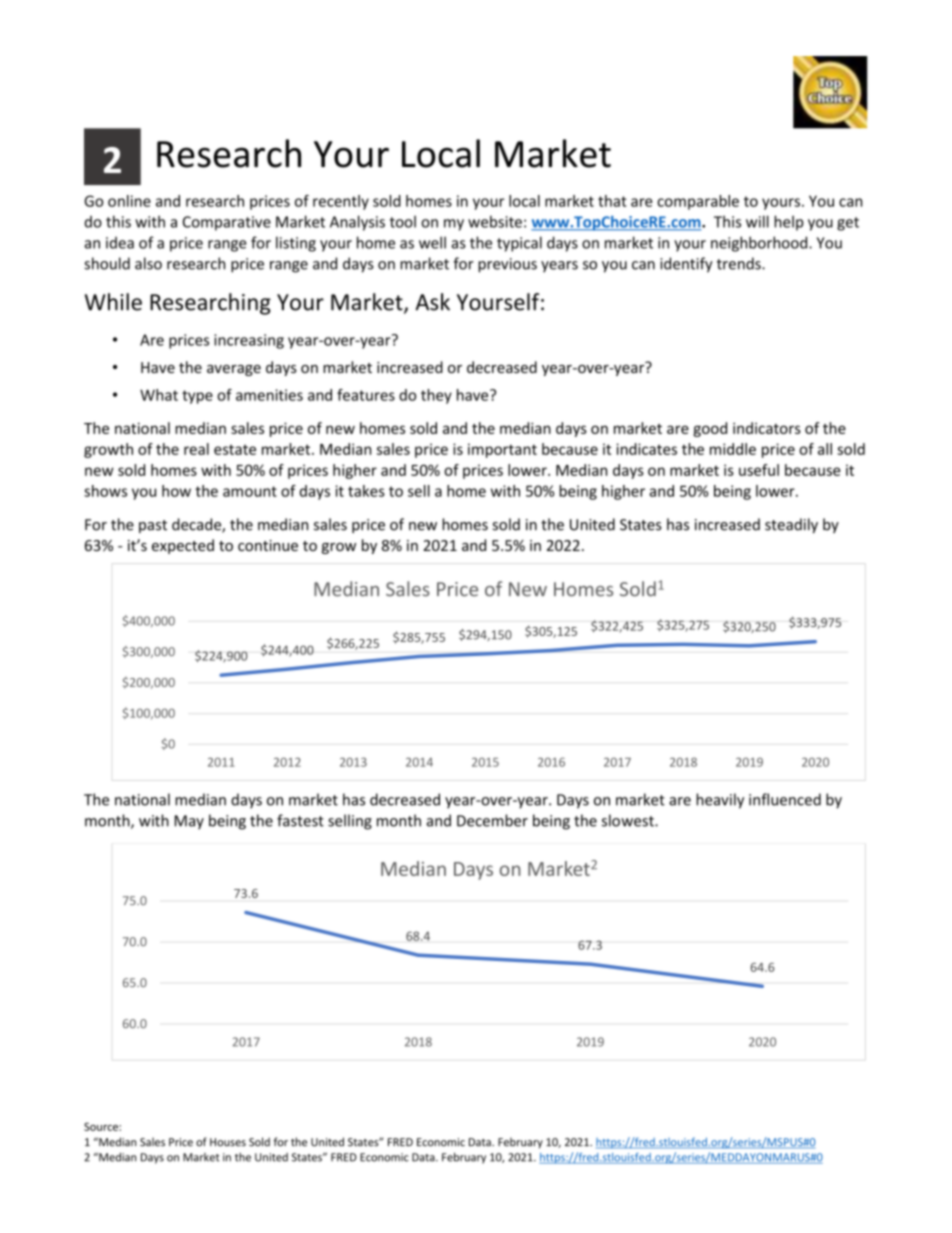 This image has height=1233, width=952. What do you see at coordinates (757, 221) in the image?
I see `will` at bounding box center [757, 221].
